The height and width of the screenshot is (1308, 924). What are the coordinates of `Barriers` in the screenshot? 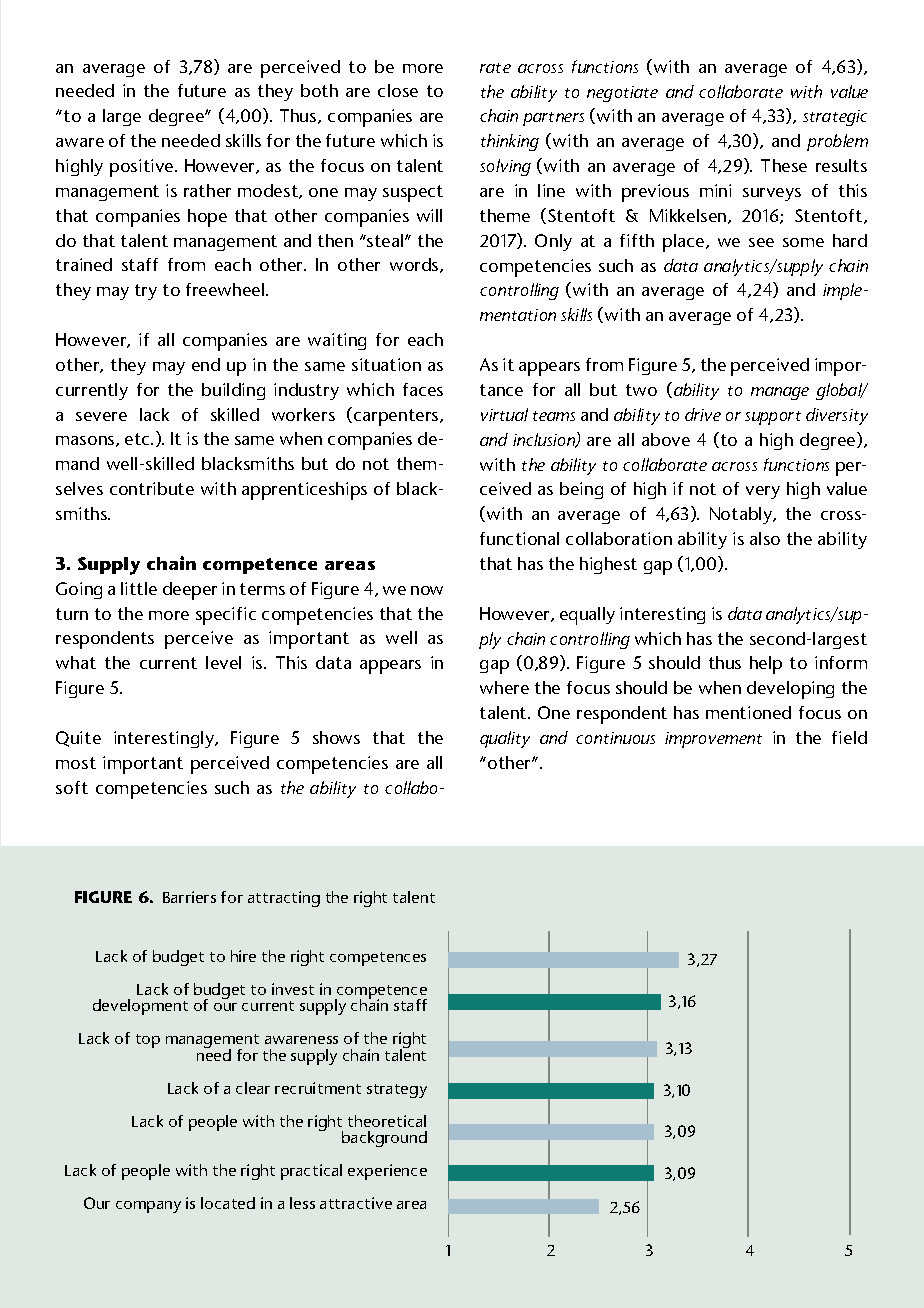 It's located at (189, 897).
